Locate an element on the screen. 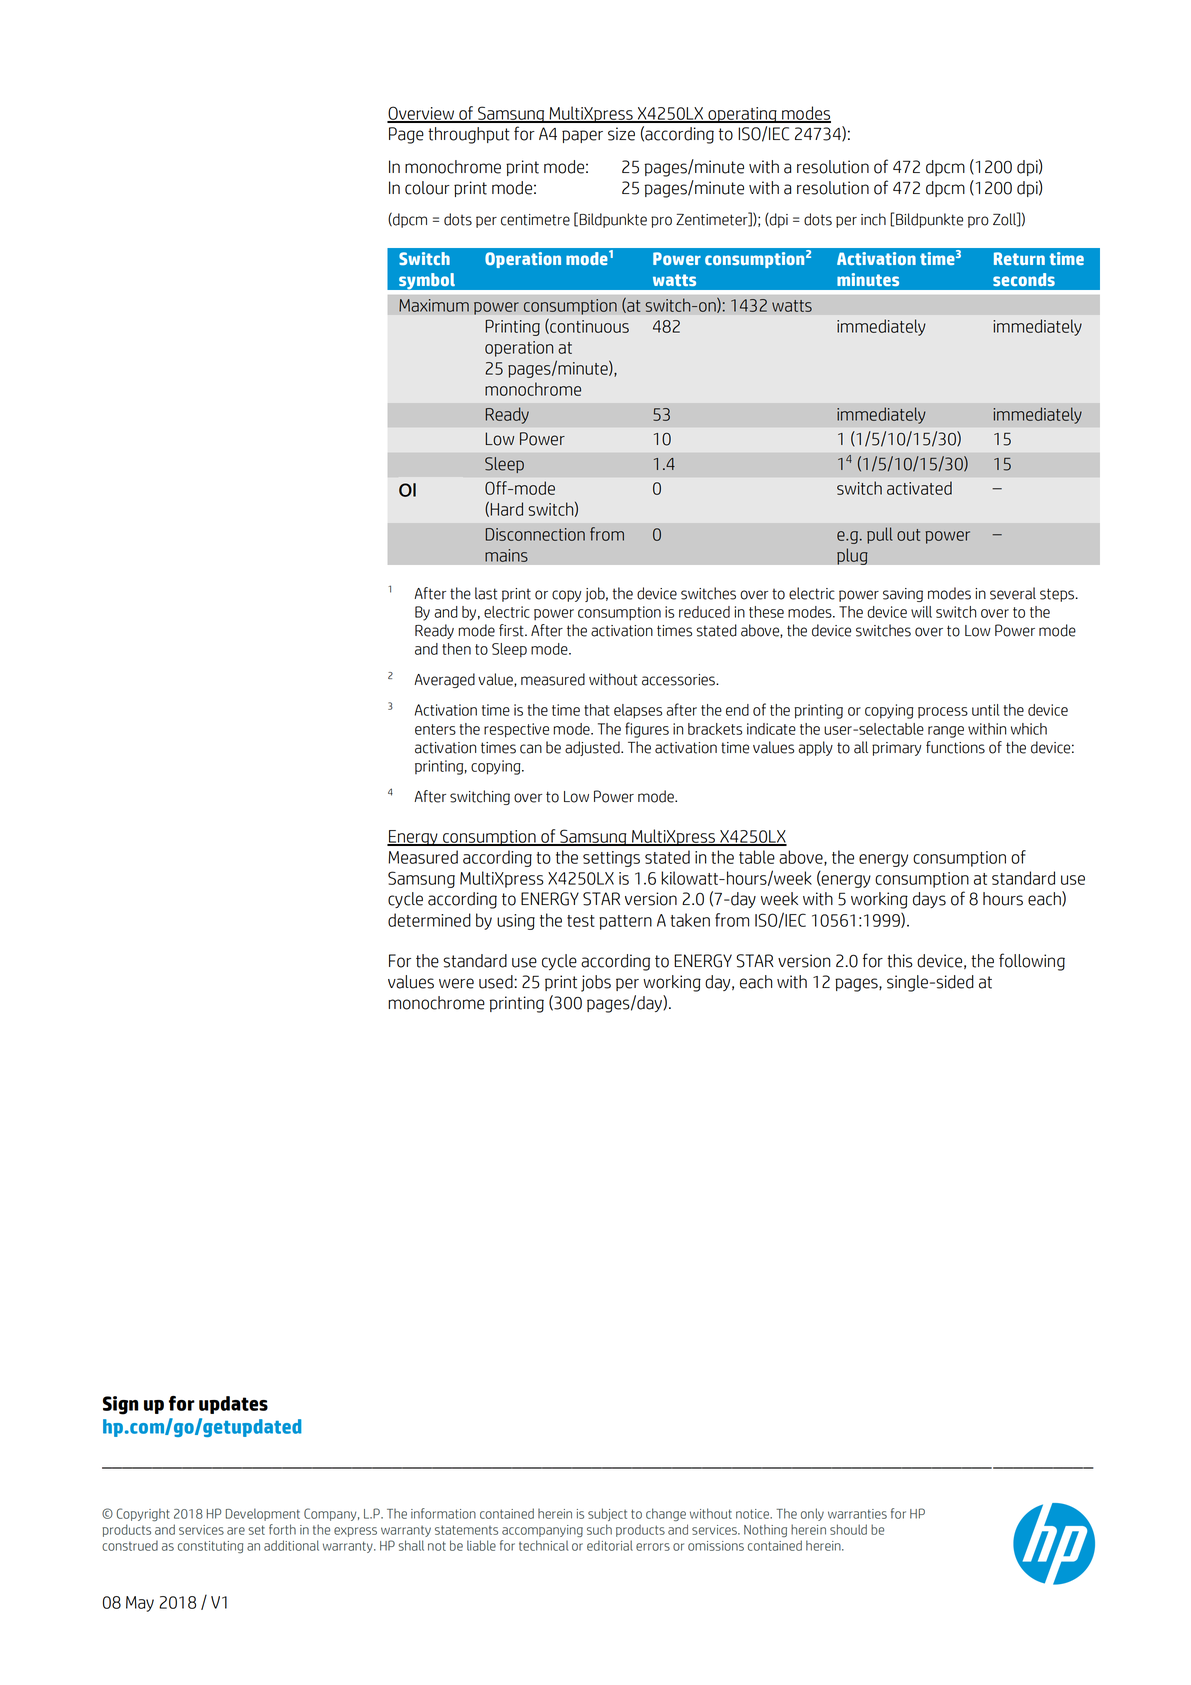 The image size is (1191, 1685). paper is located at coordinates (582, 136).
